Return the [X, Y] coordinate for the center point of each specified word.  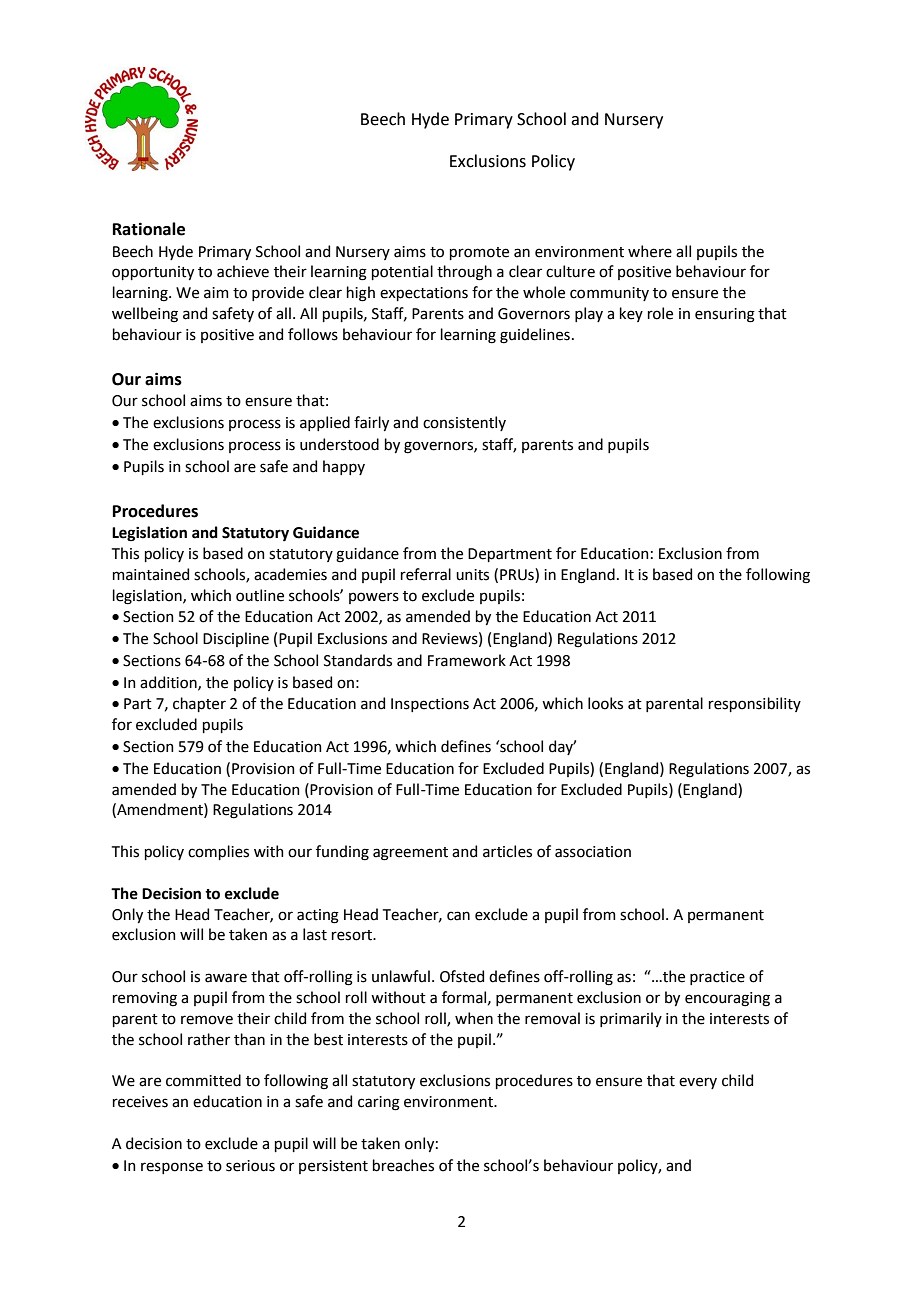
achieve [243, 271]
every [698, 1083]
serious [250, 1166]
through [464, 273]
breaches [403, 1165]
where [650, 251]
